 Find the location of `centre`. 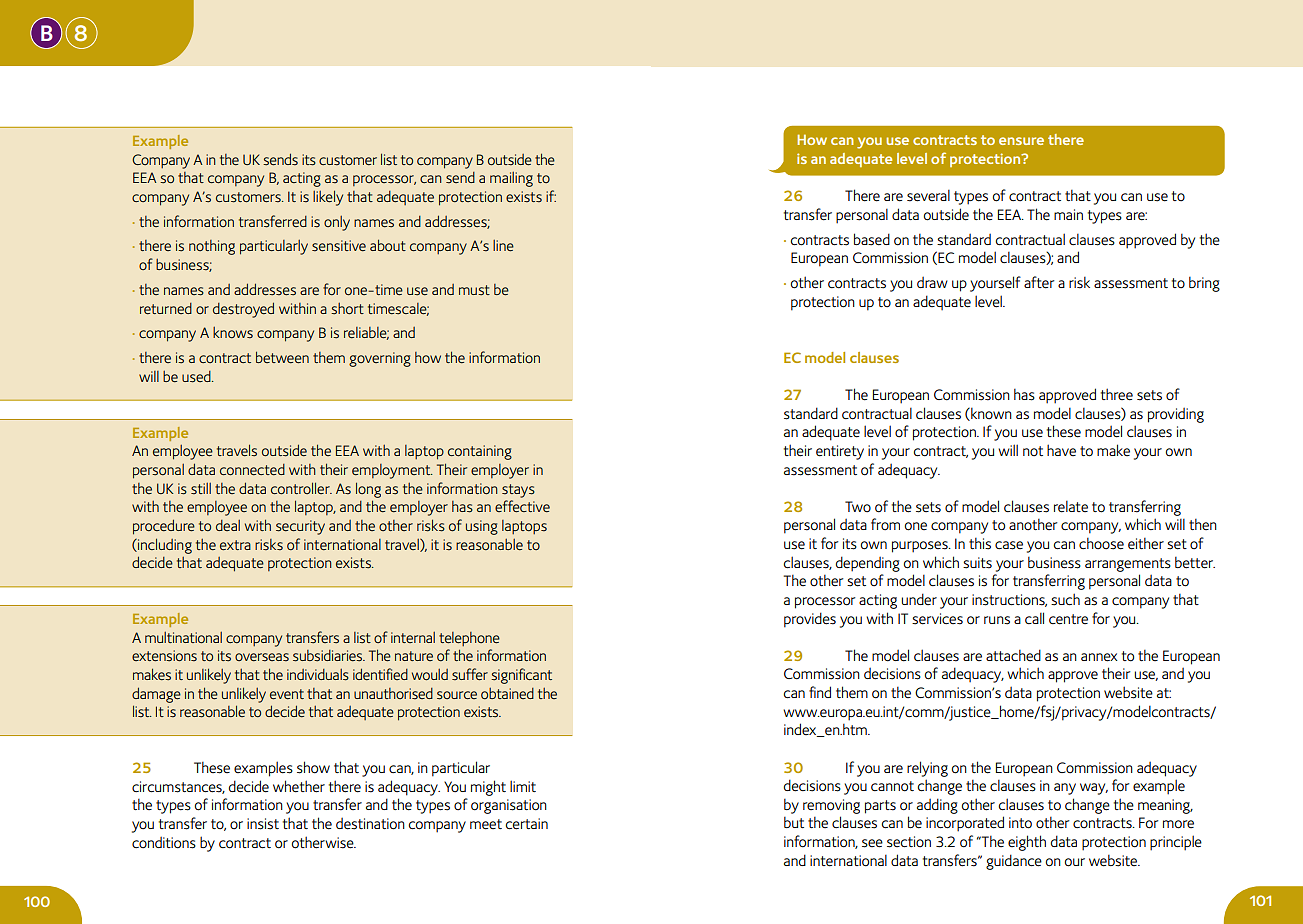

centre is located at coordinates (1068, 619).
